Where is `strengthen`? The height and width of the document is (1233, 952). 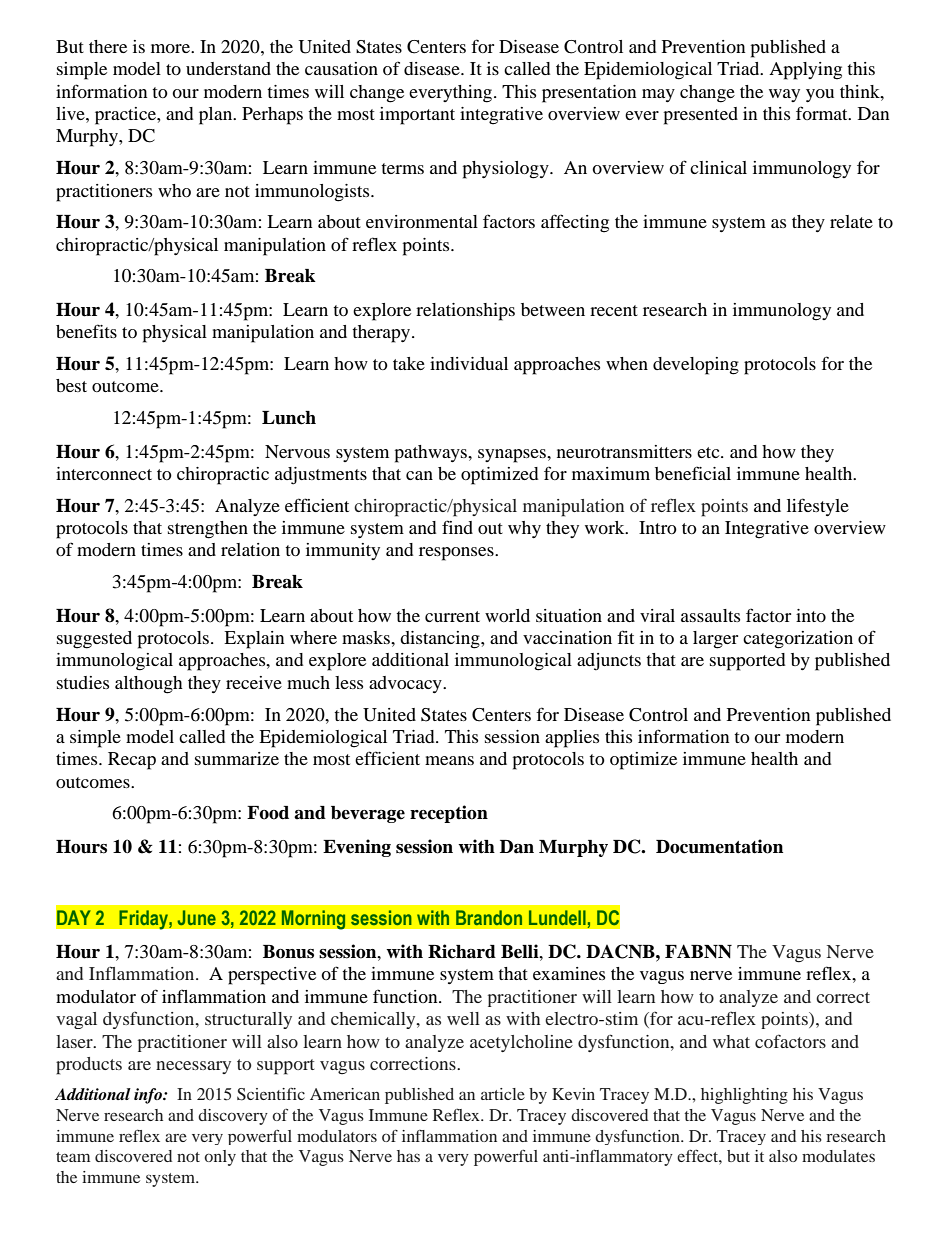 strengthen is located at coordinates (208, 530).
